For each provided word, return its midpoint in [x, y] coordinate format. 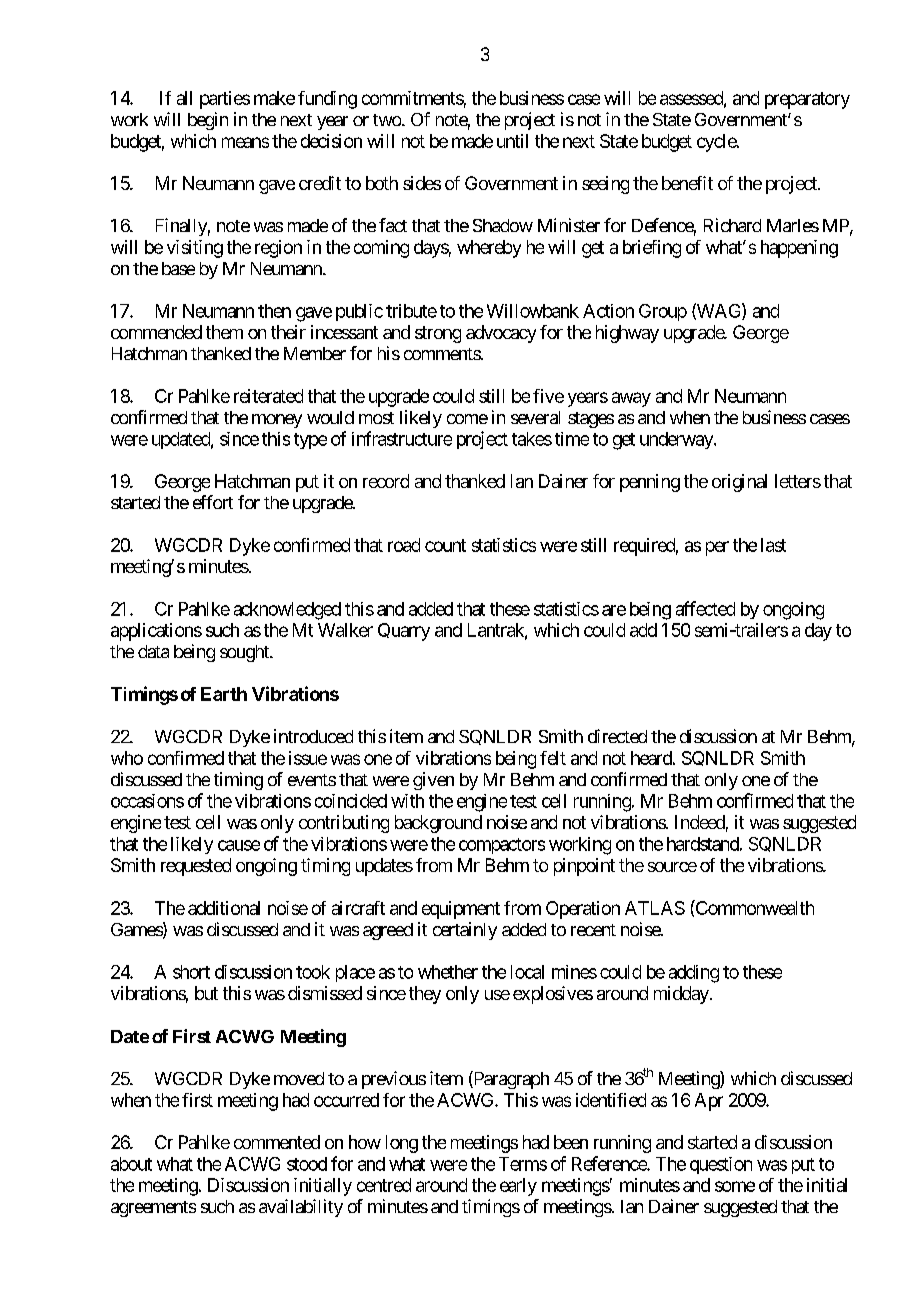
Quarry [404, 632]
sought [245, 653]
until [512, 141]
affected [705, 608]
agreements [153, 1209]
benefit [687, 183]
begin [208, 121]
